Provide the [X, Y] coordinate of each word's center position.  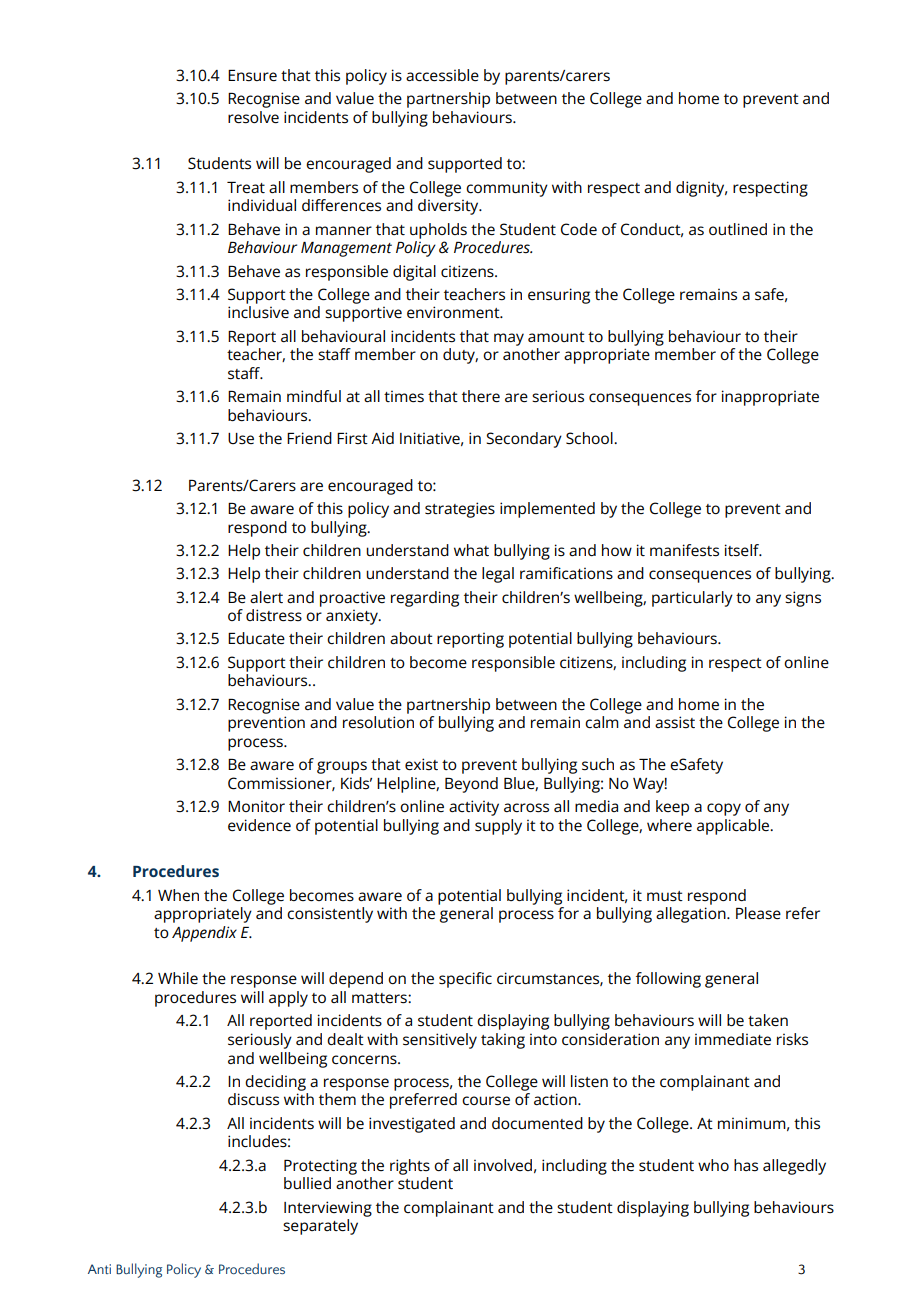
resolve [253, 117]
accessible [442, 75]
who [713, 1165]
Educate [256, 638]
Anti [99, 1269]
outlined [738, 229]
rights [410, 1167]
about [411, 638]
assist [675, 722]
